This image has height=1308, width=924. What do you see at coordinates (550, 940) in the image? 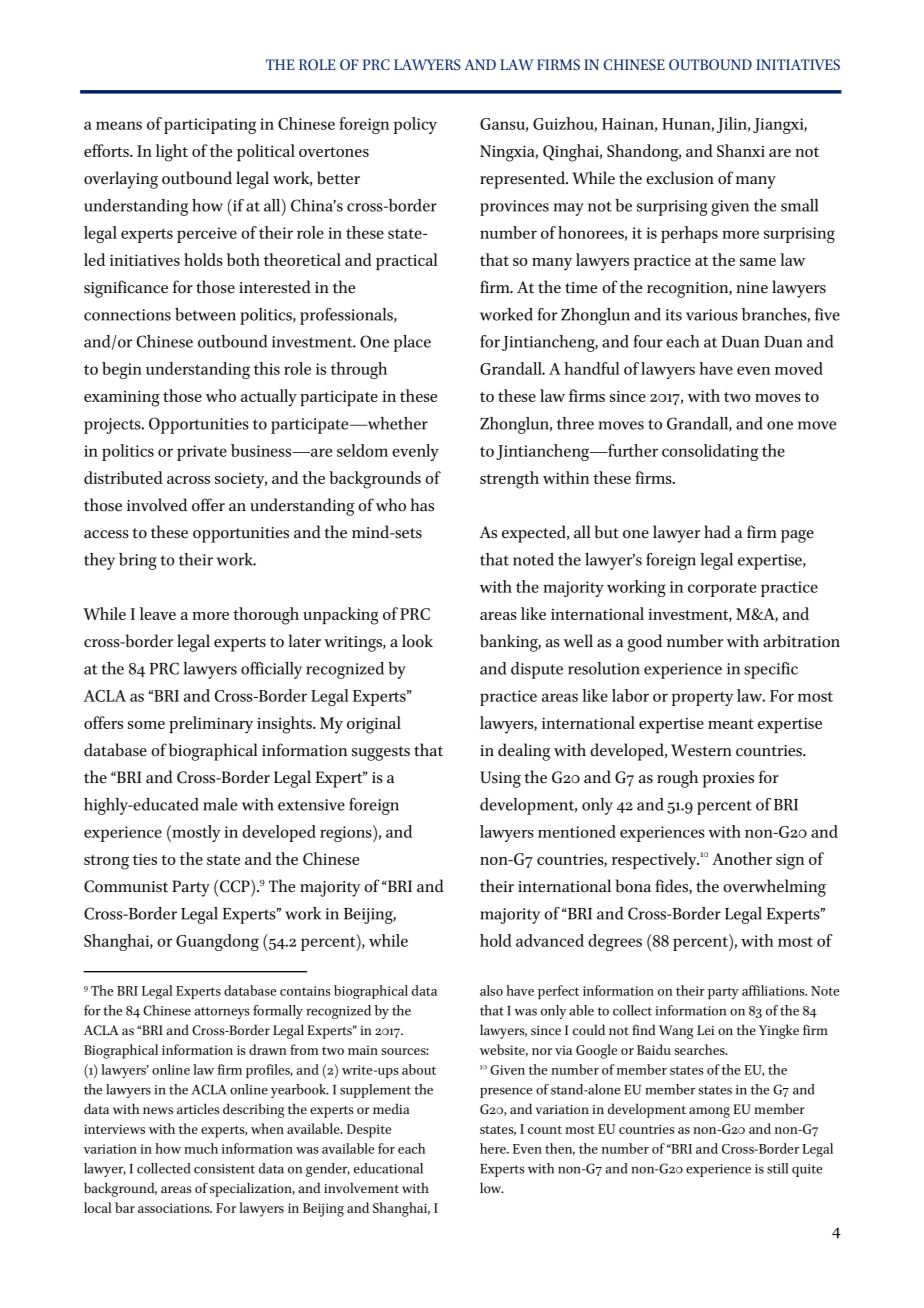
I see `advanced` at bounding box center [550, 940].
